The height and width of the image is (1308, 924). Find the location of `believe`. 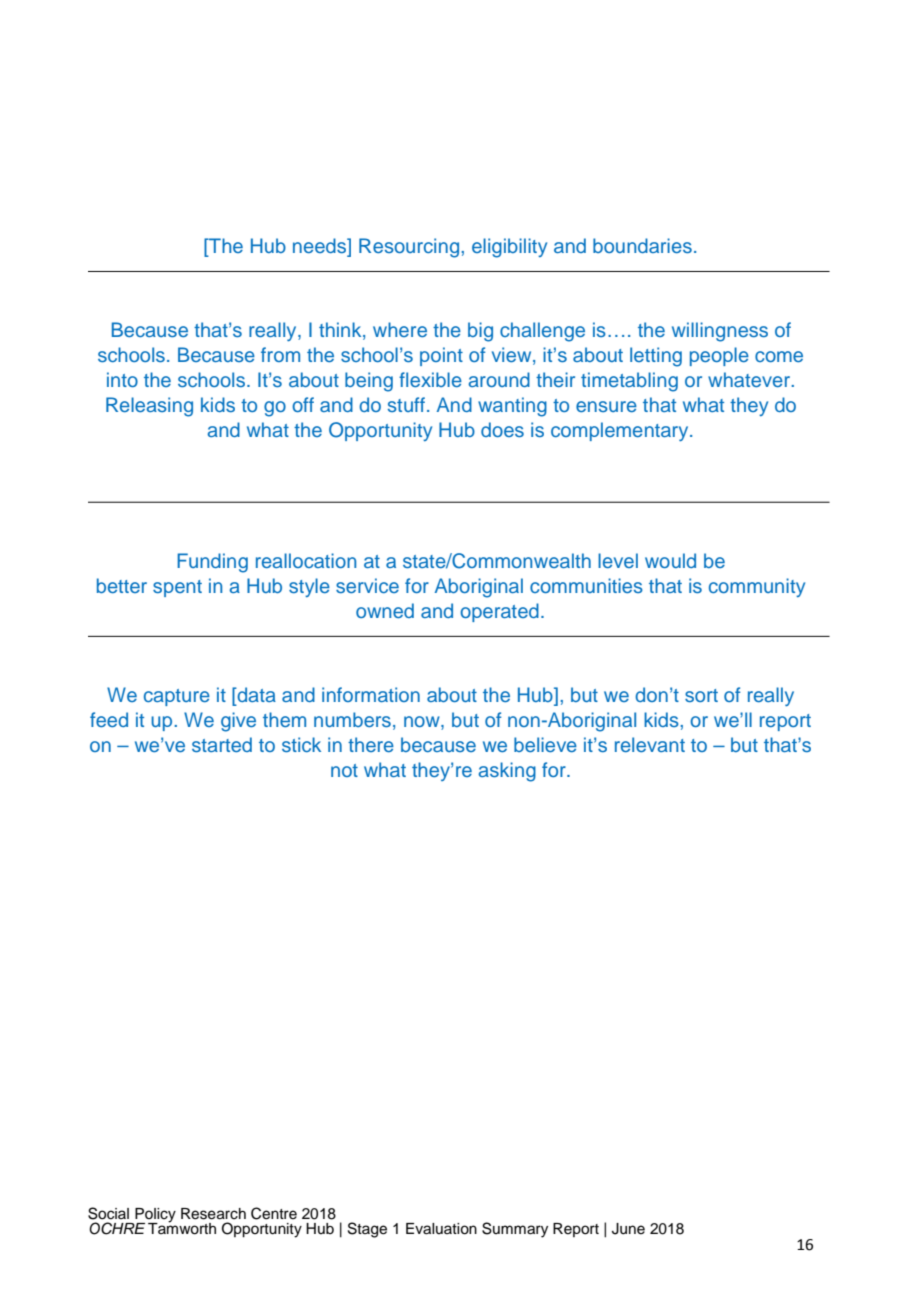

believe is located at coordinates (545, 744).
